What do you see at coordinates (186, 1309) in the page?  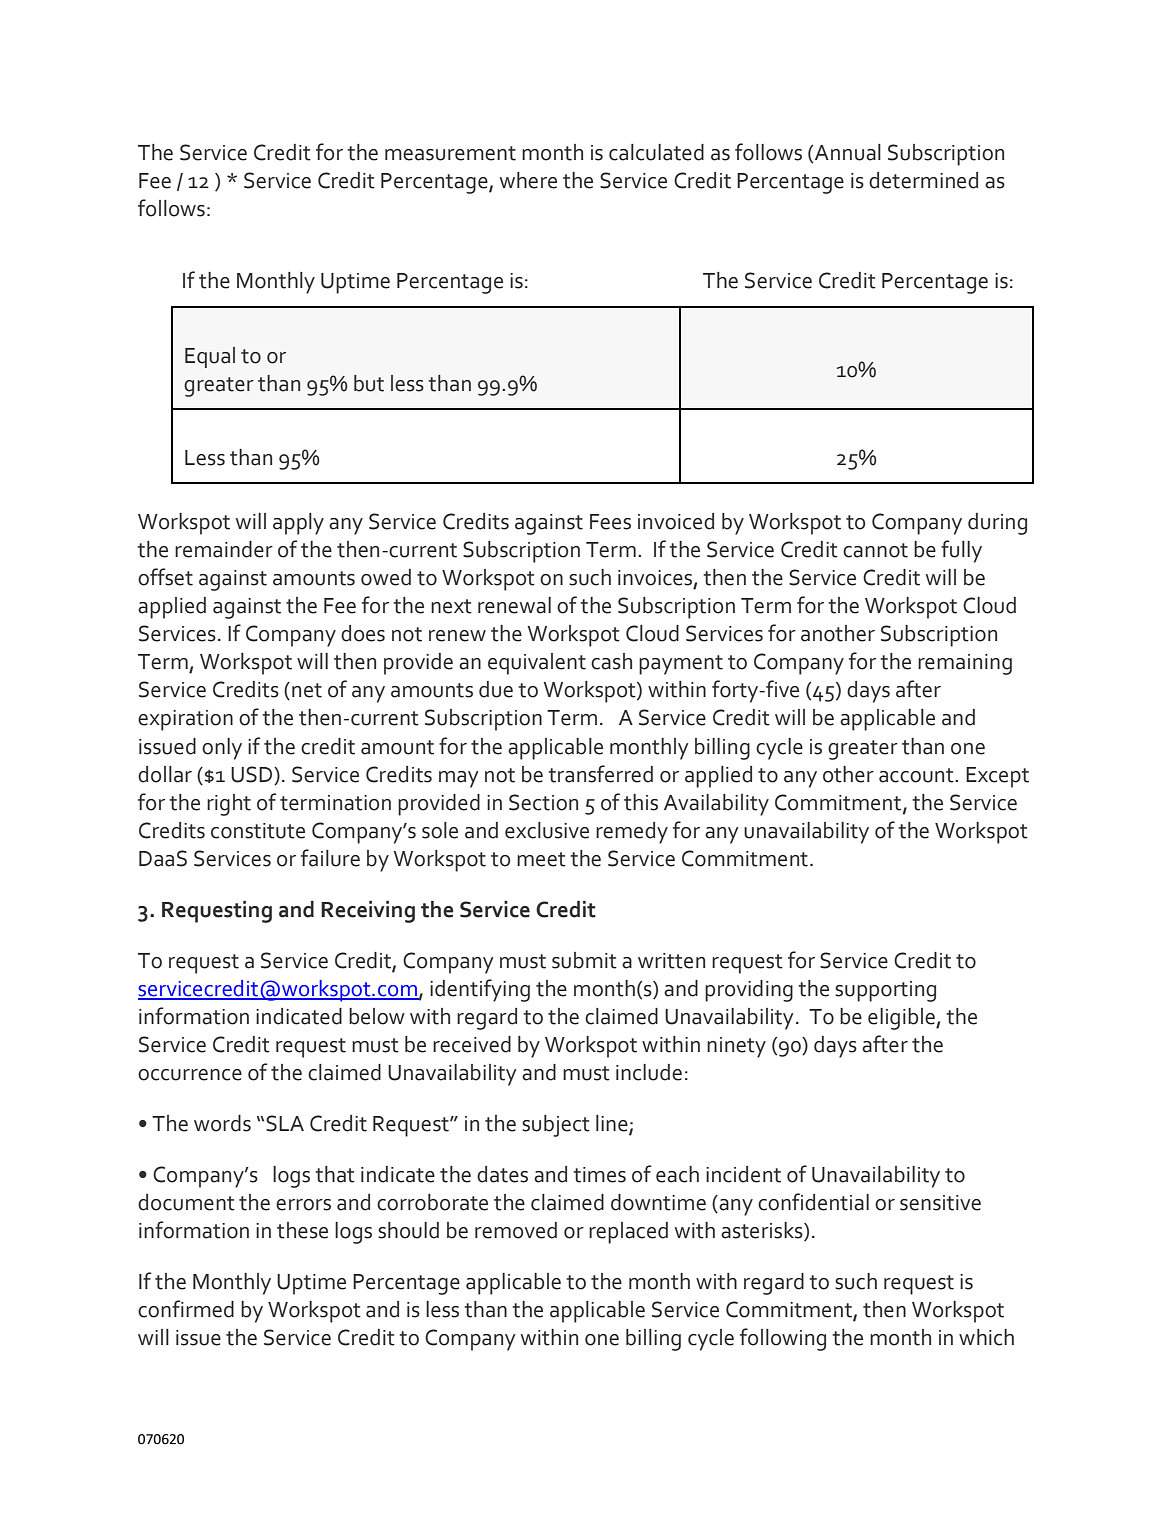 I see `confirmed` at bounding box center [186, 1309].
